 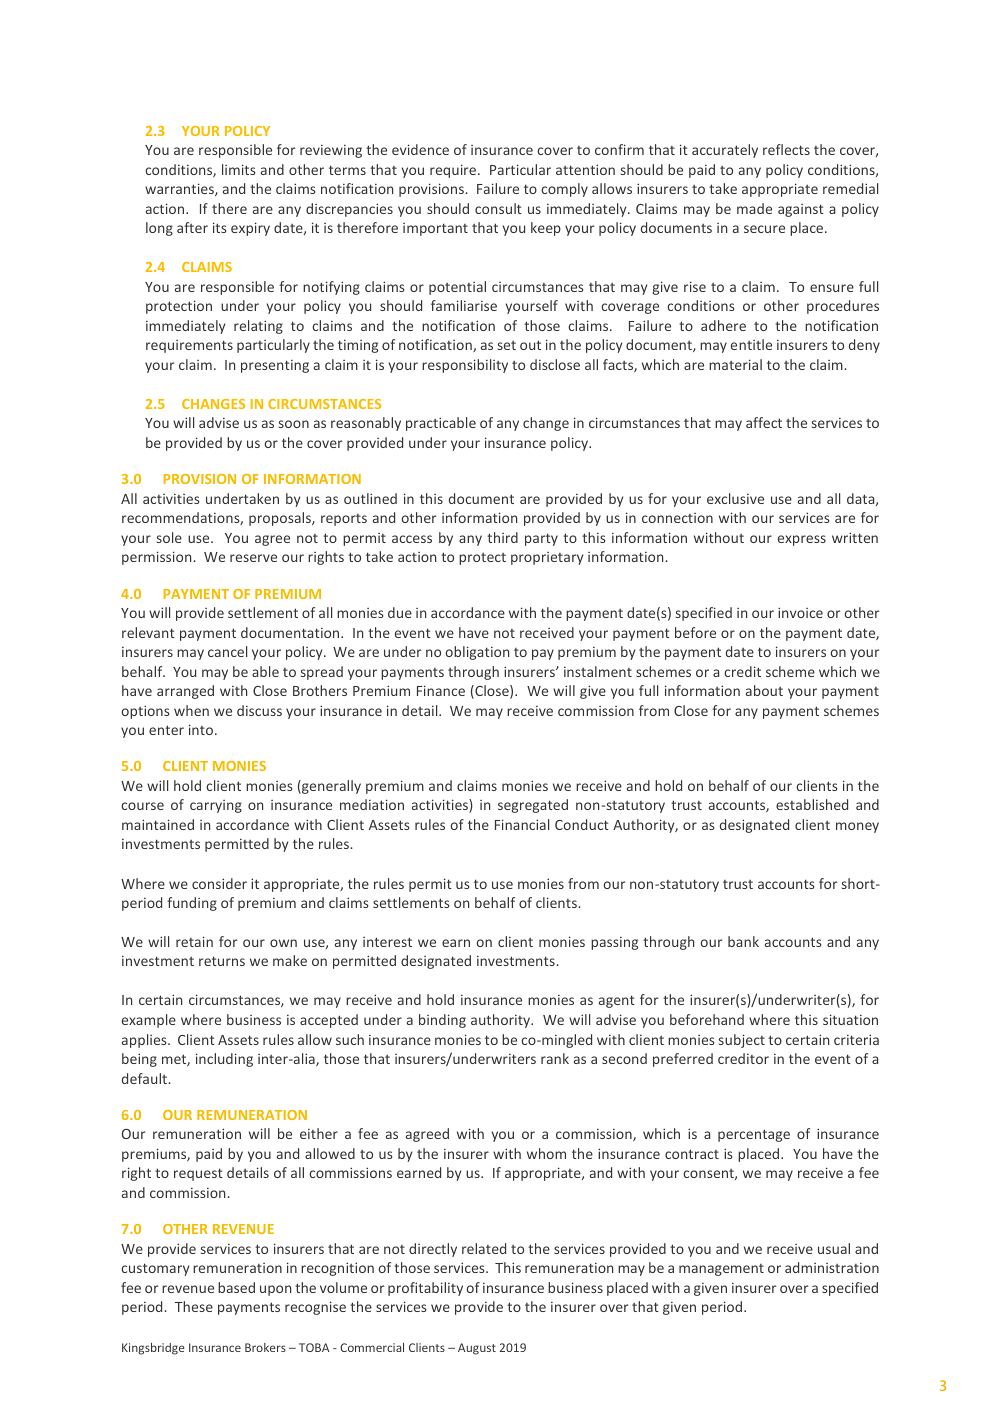 What do you see at coordinates (219, 883) in the screenshot?
I see `consider` at bounding box center [219, 883].
